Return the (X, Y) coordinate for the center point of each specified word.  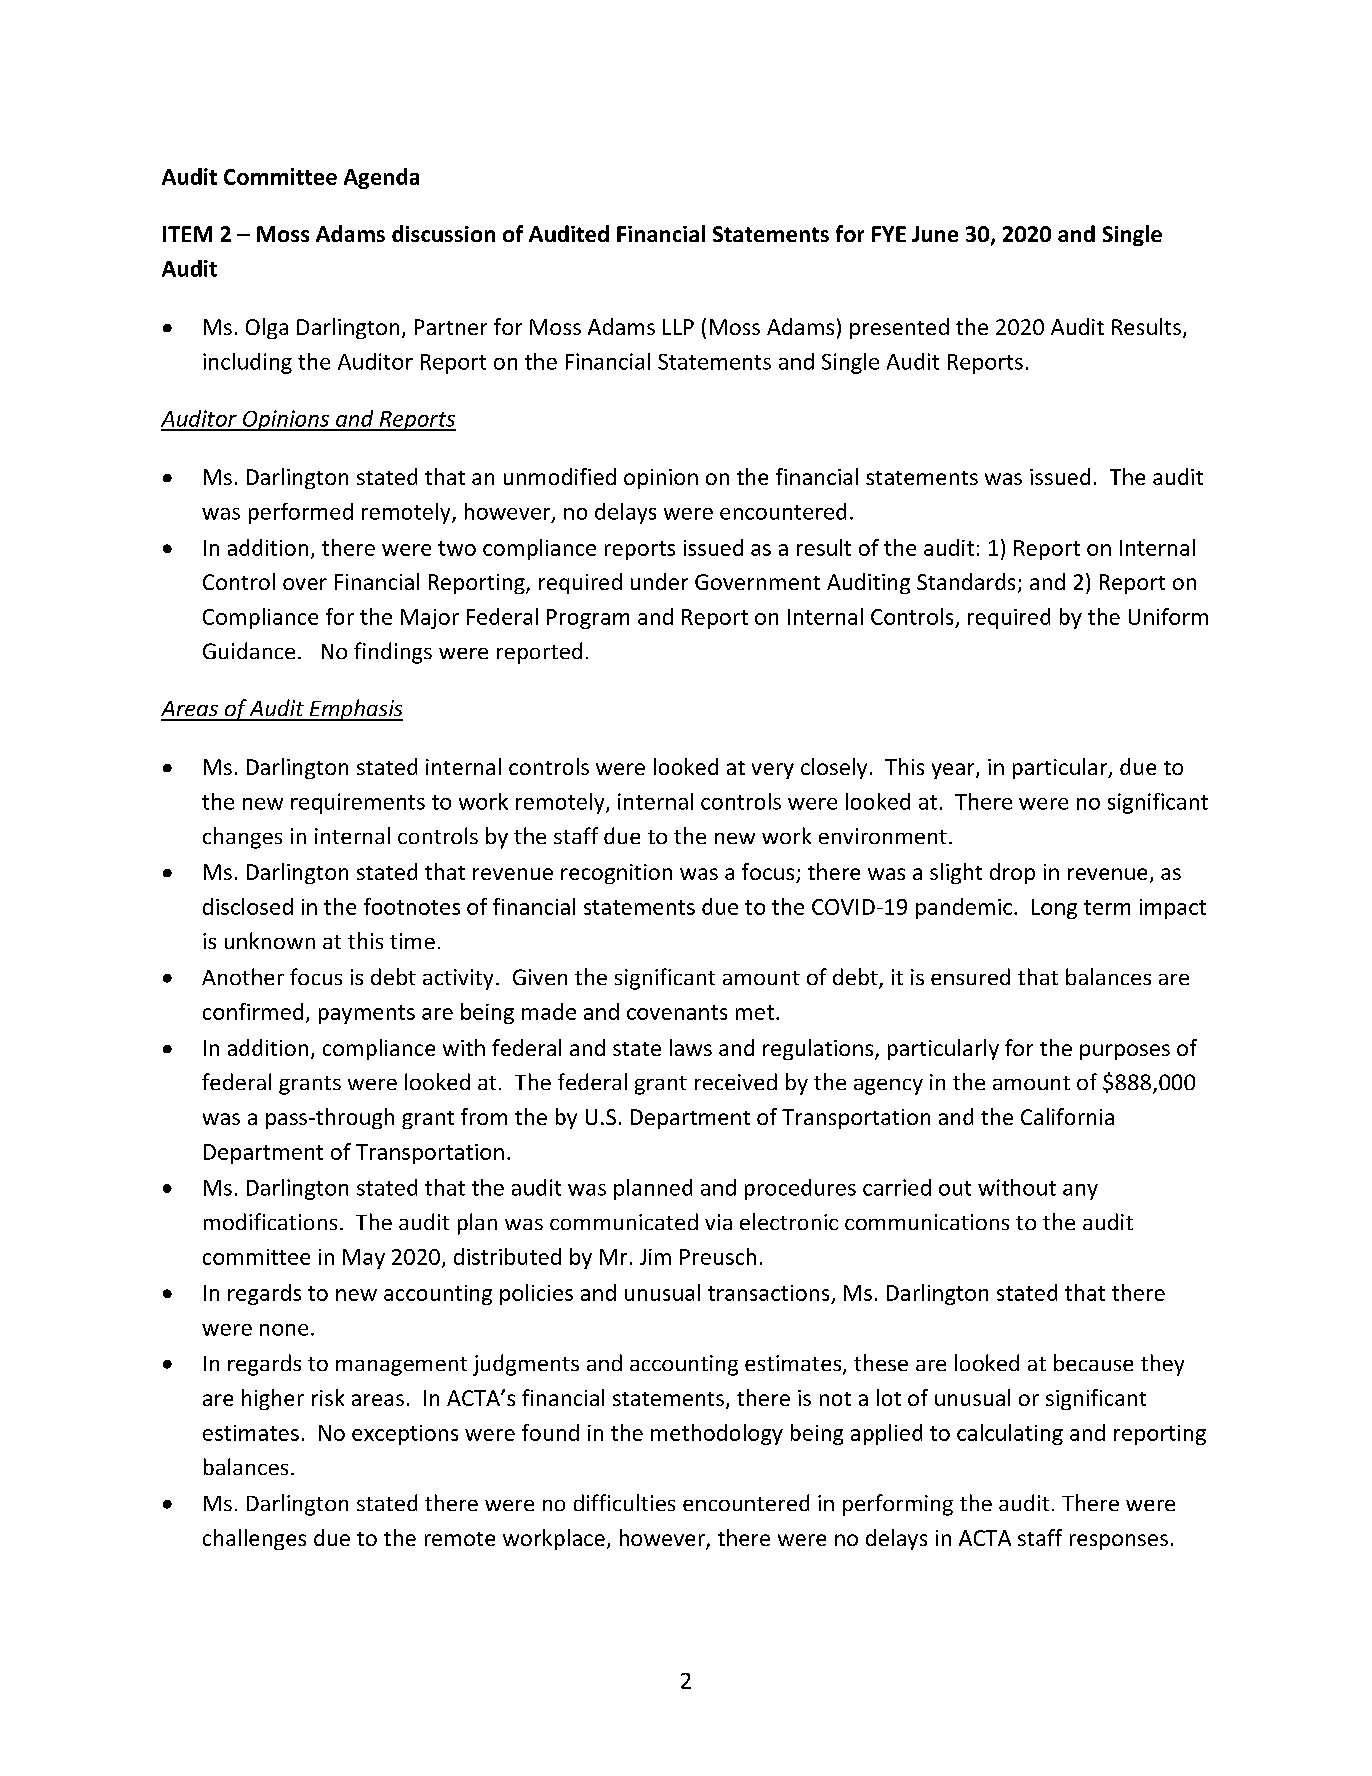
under (659, 581)
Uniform (1168, 616)
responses (1119, 1542)
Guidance (249, 650)
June (935, 234)
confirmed (253, 1011)
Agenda (381, 178)
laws (691, 1047)
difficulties (624, 1502)
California (1067, 1116)
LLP (678, 327)
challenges (254, 1539)
